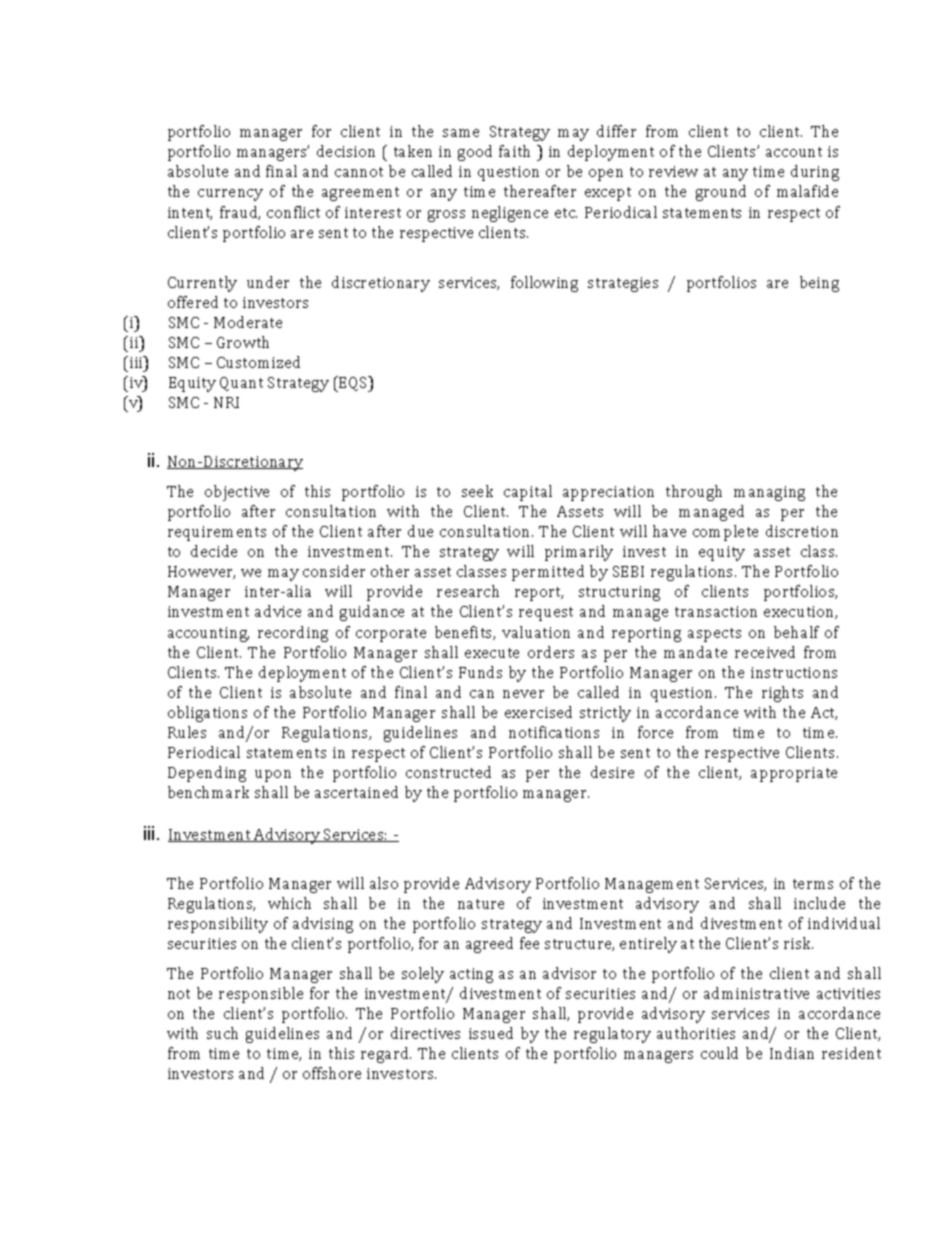 Image resolution: width=952 pixels, height=1233 pixels. Describe the element at coordinates (815, 173) in the image. I see `during` at that location.
